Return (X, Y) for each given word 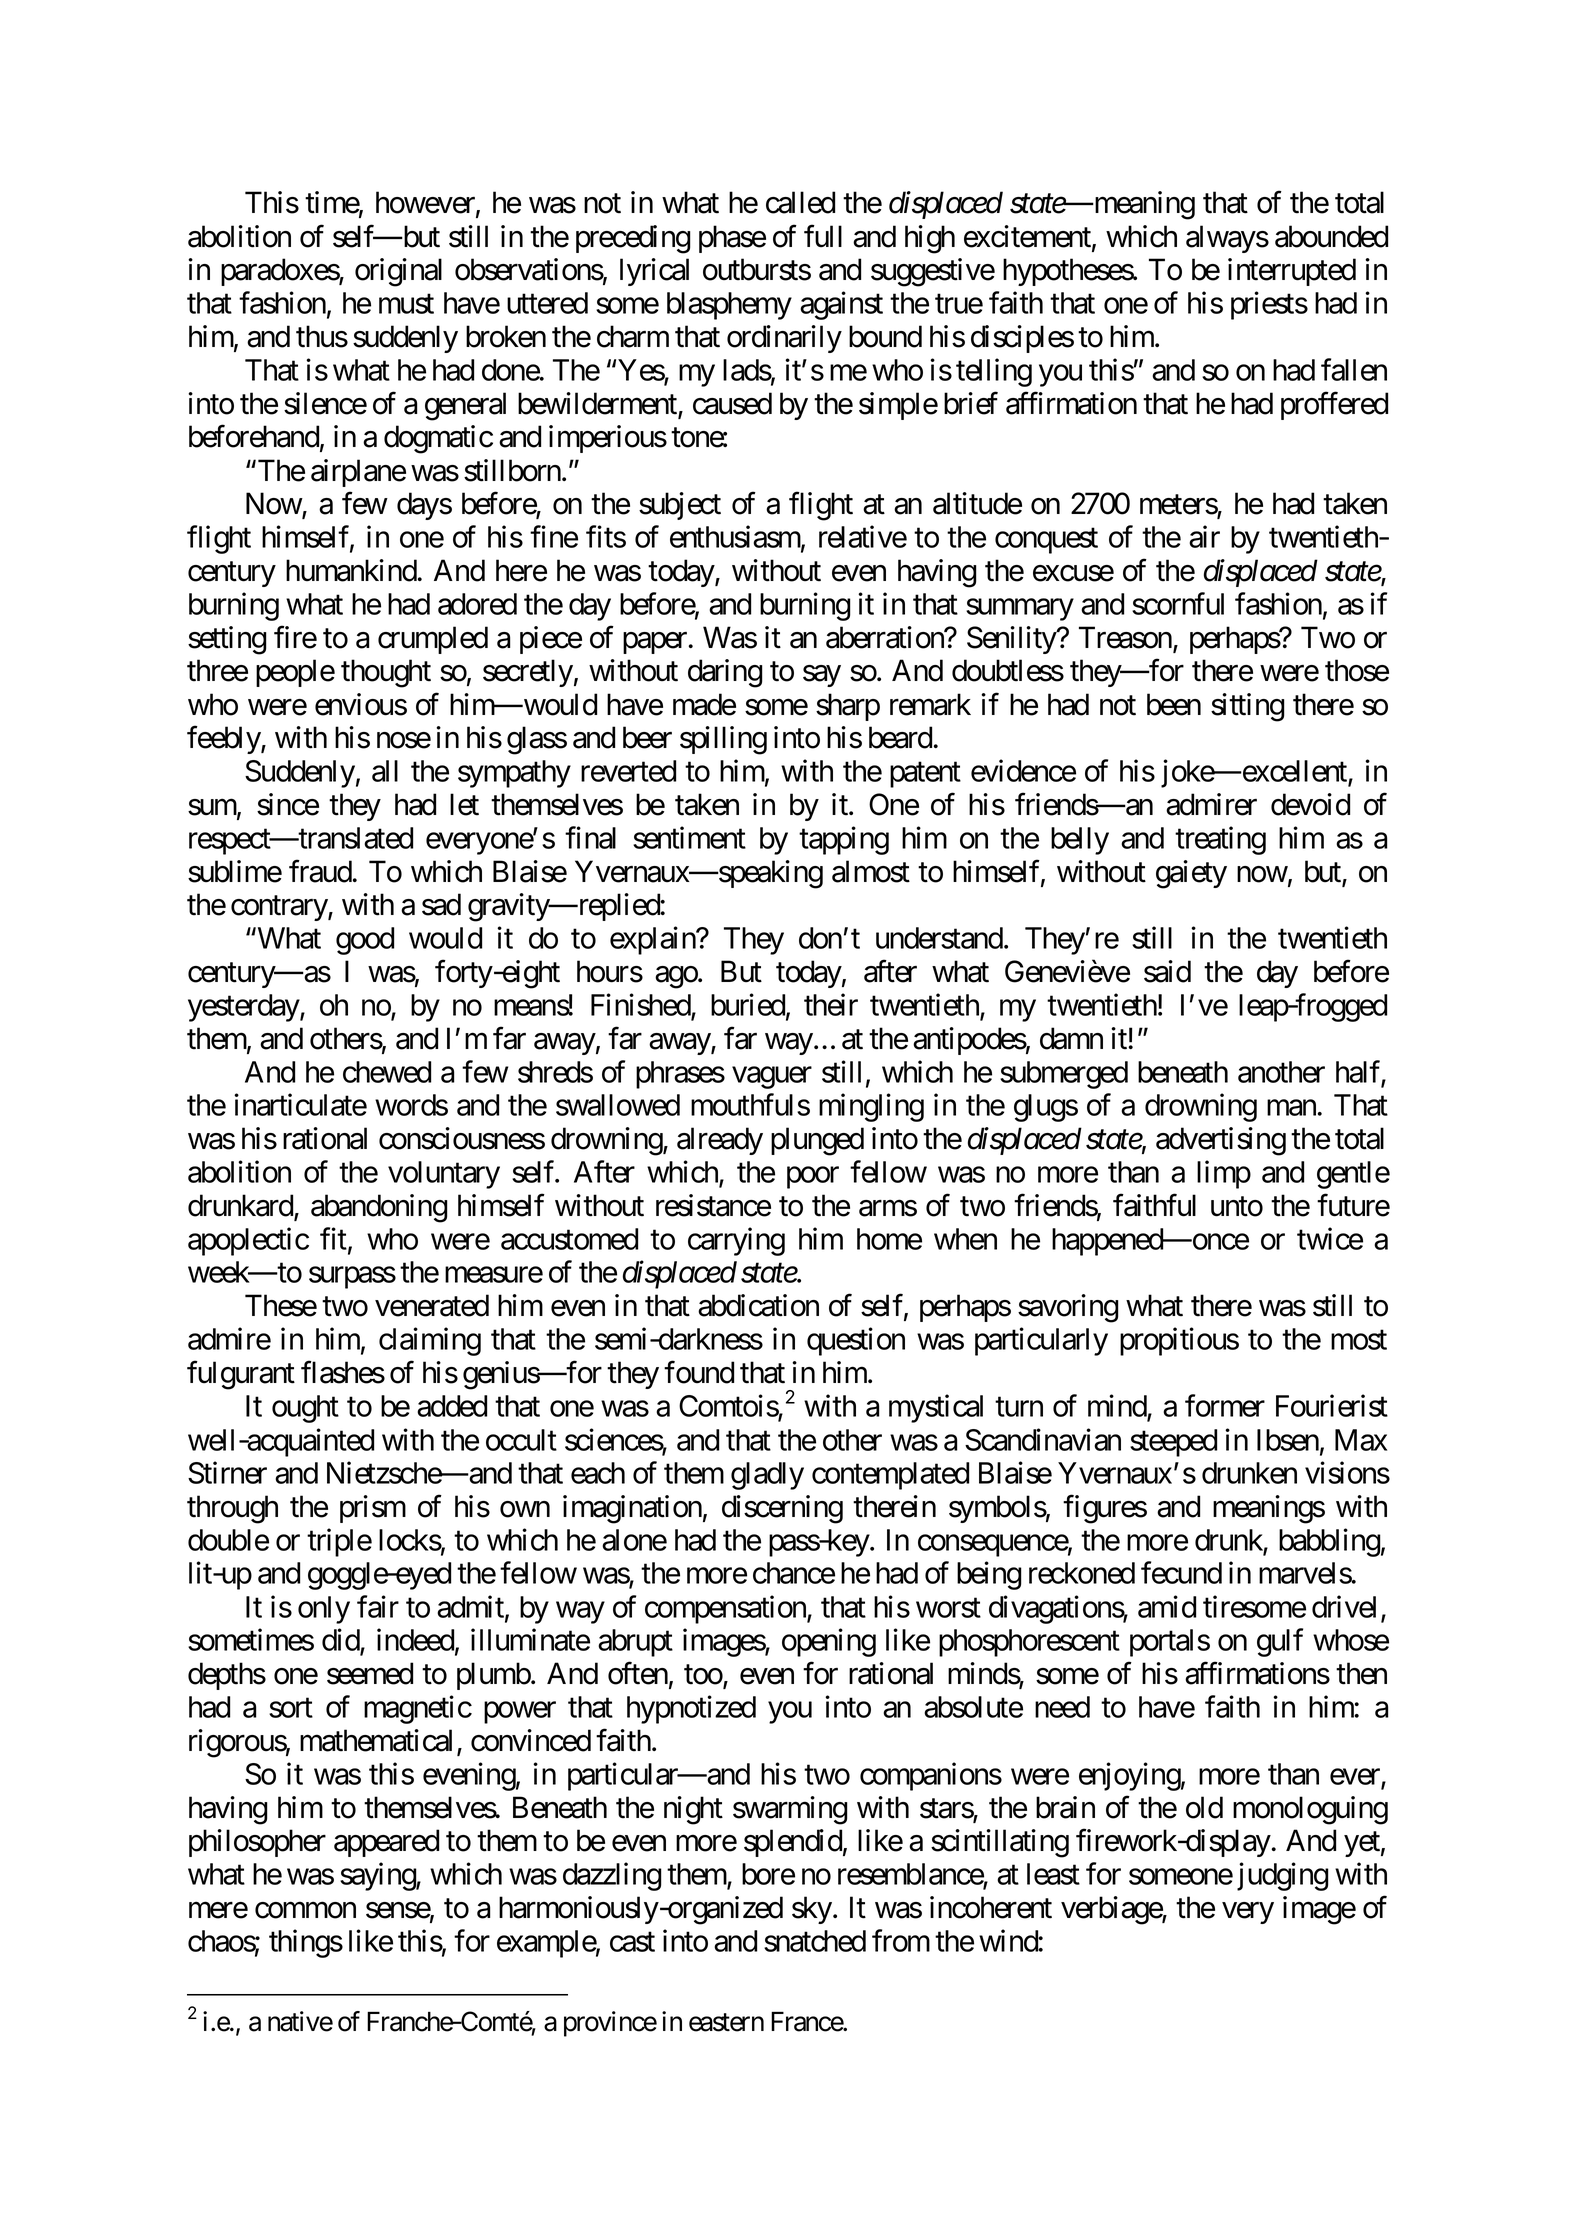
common (305, 1910)
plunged (817, 1141)
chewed (387, 1072)
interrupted (1292, 272)
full (823, 236)
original (398, 272)
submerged (1064, 1075)
